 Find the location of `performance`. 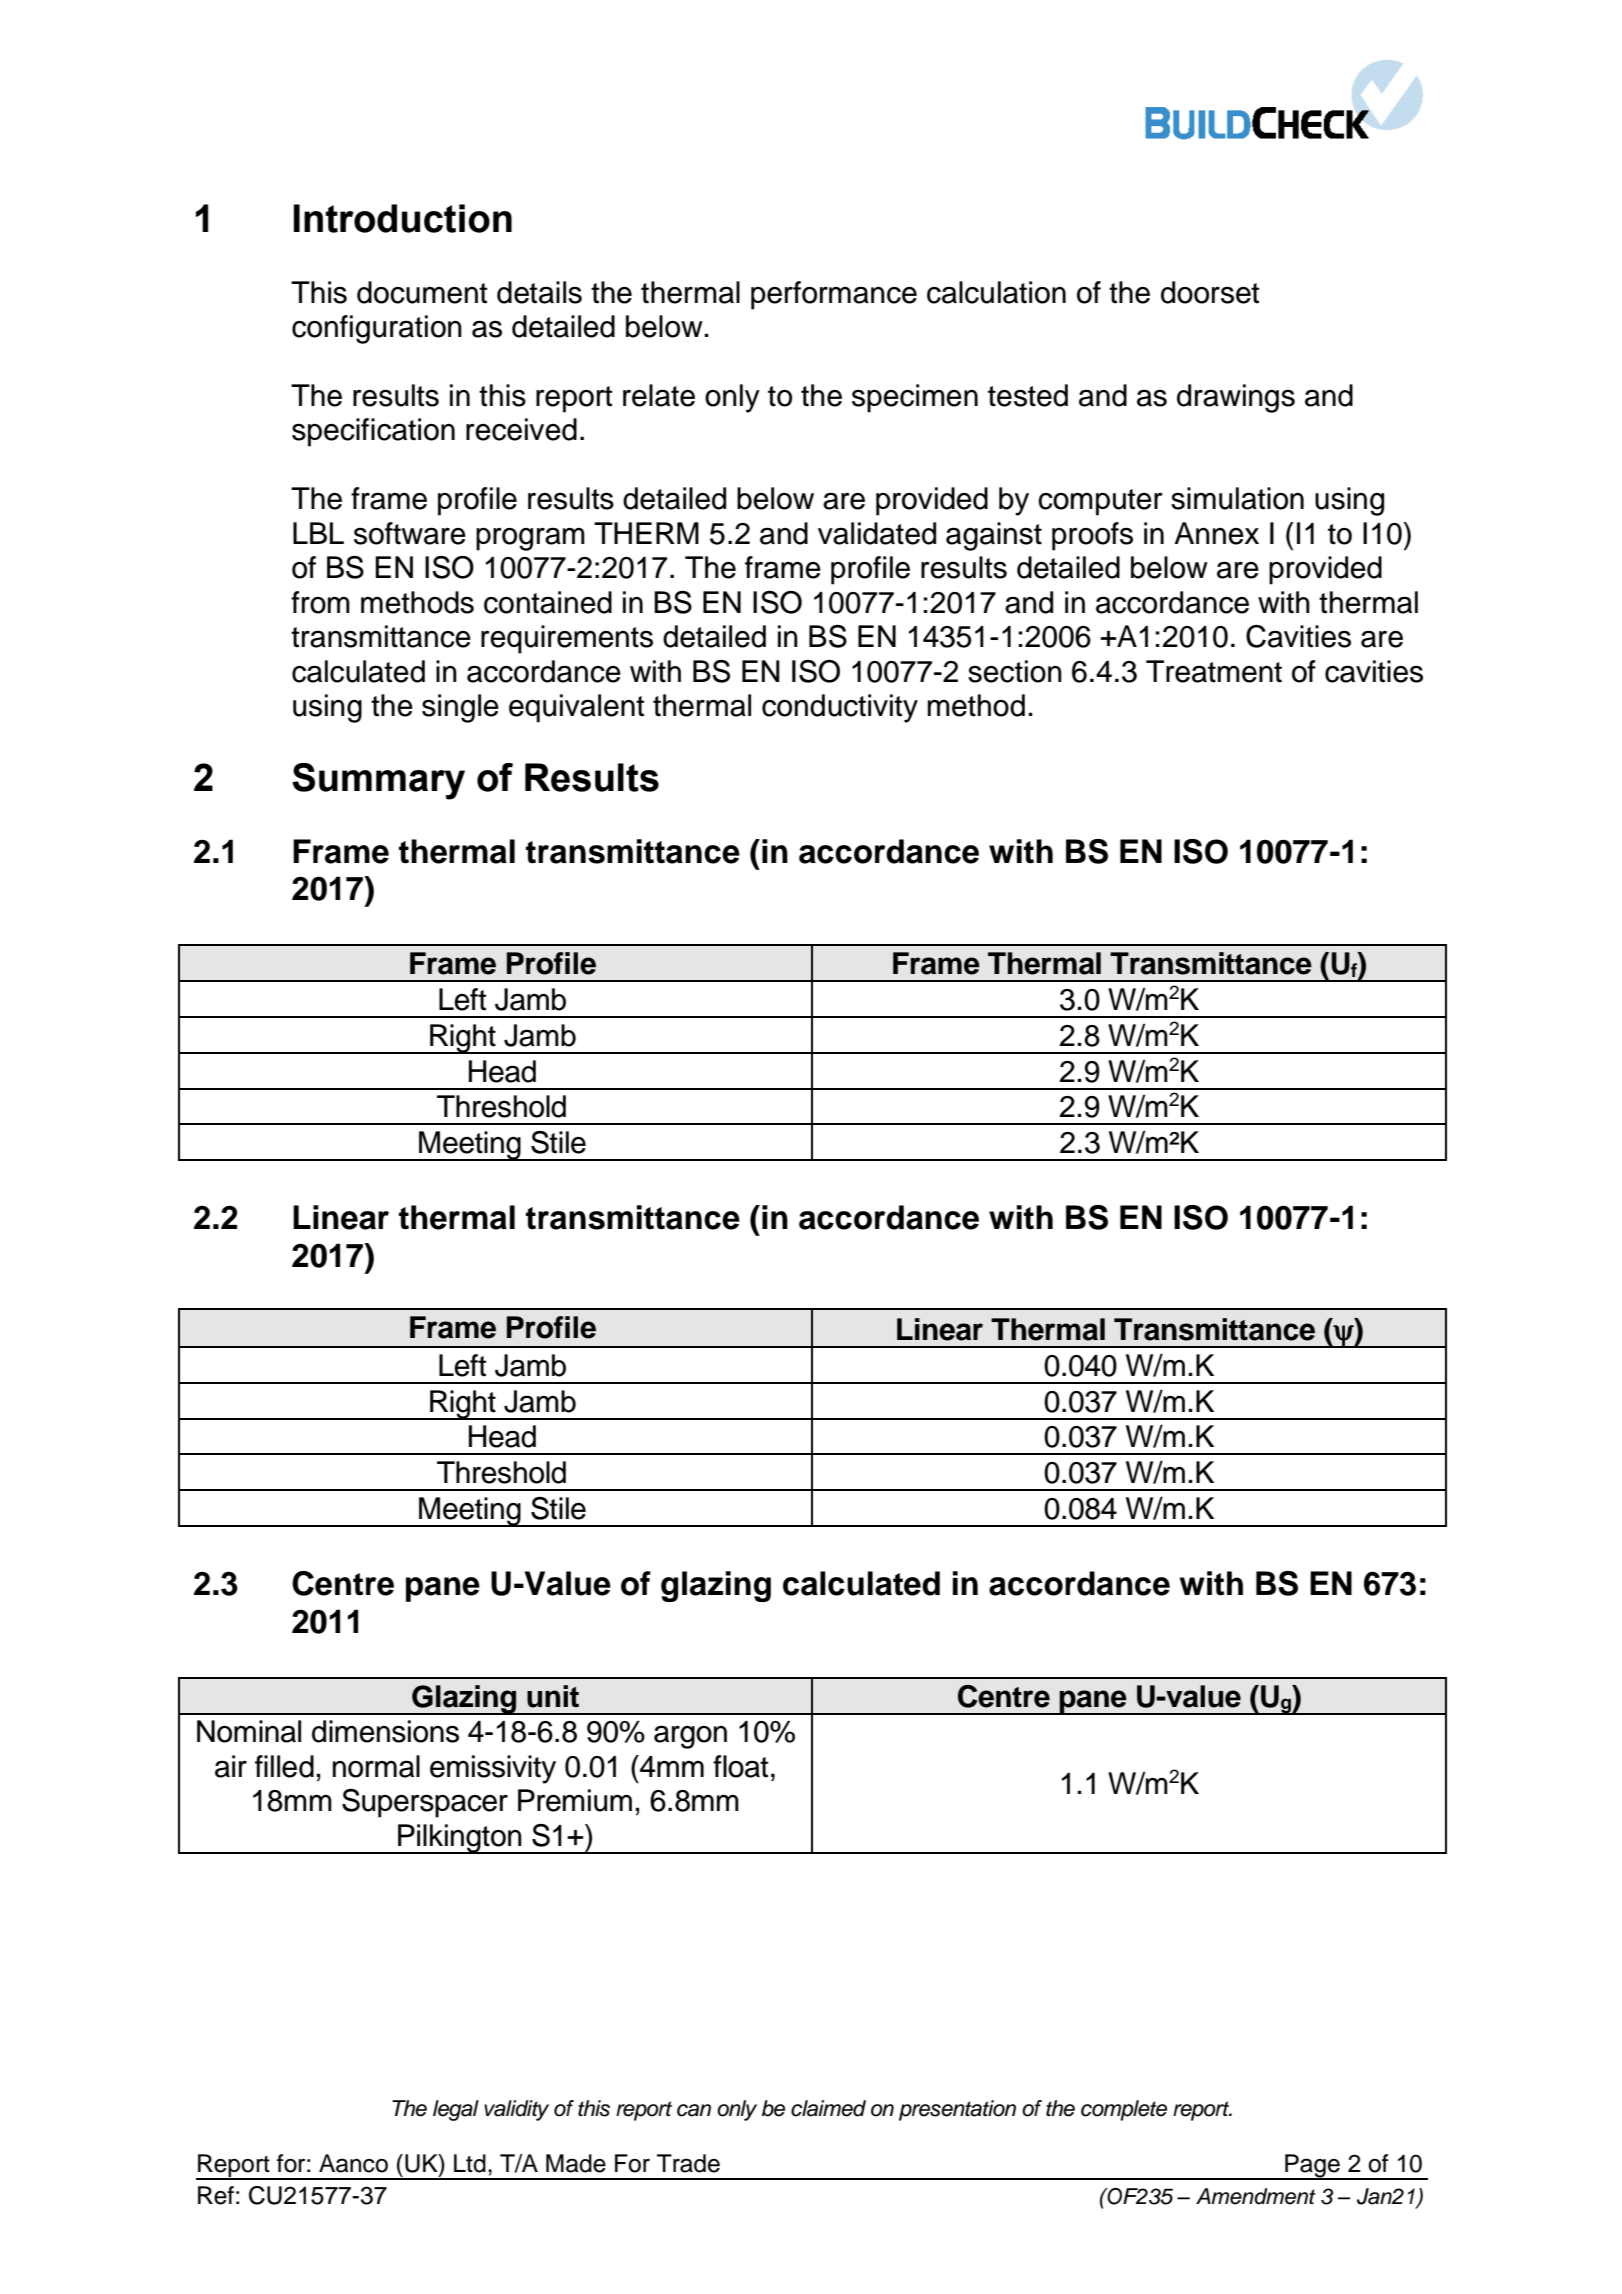

performance is located at coordinates (834, 295).
